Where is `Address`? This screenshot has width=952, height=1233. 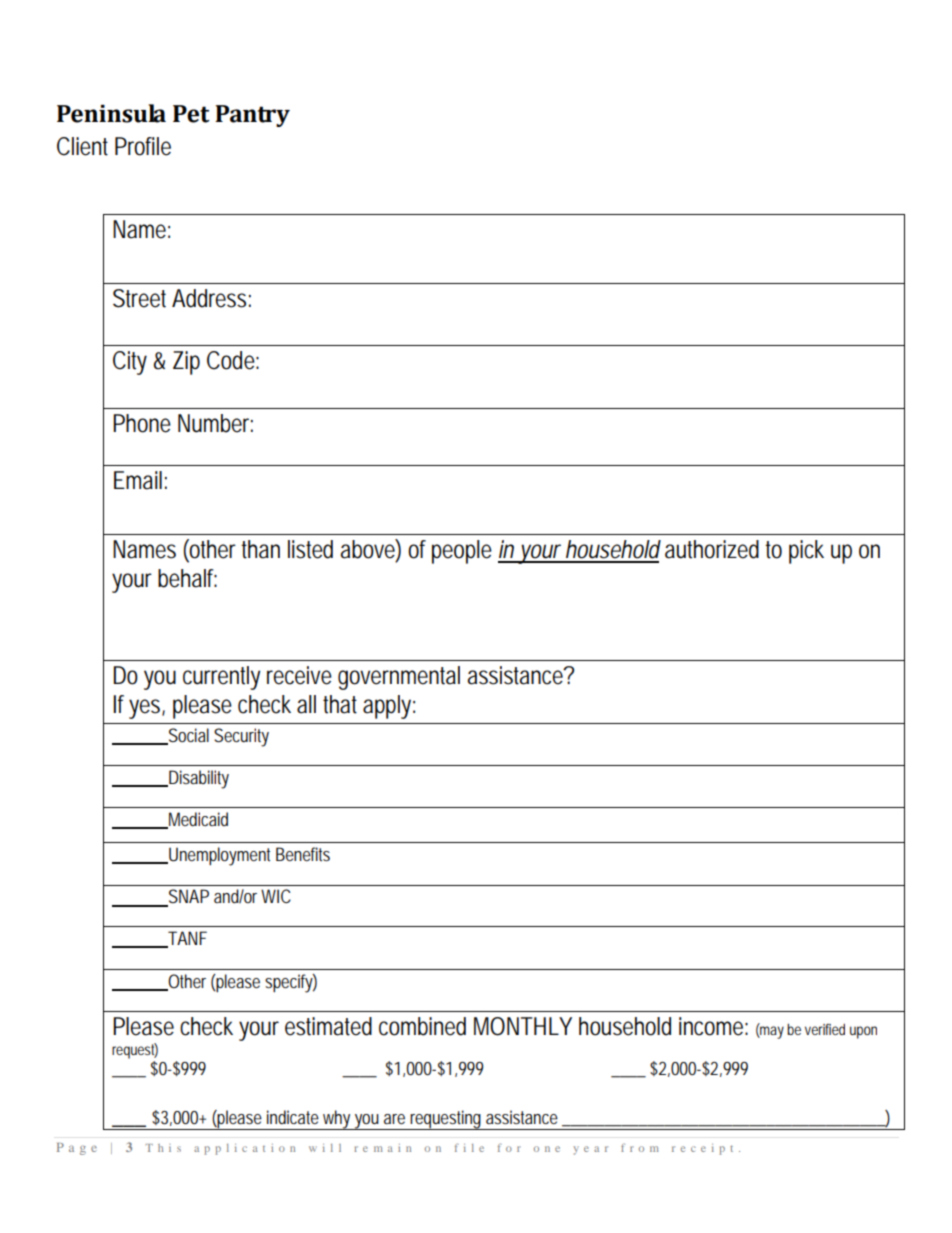 Address is located at coordinates (209, 298).
